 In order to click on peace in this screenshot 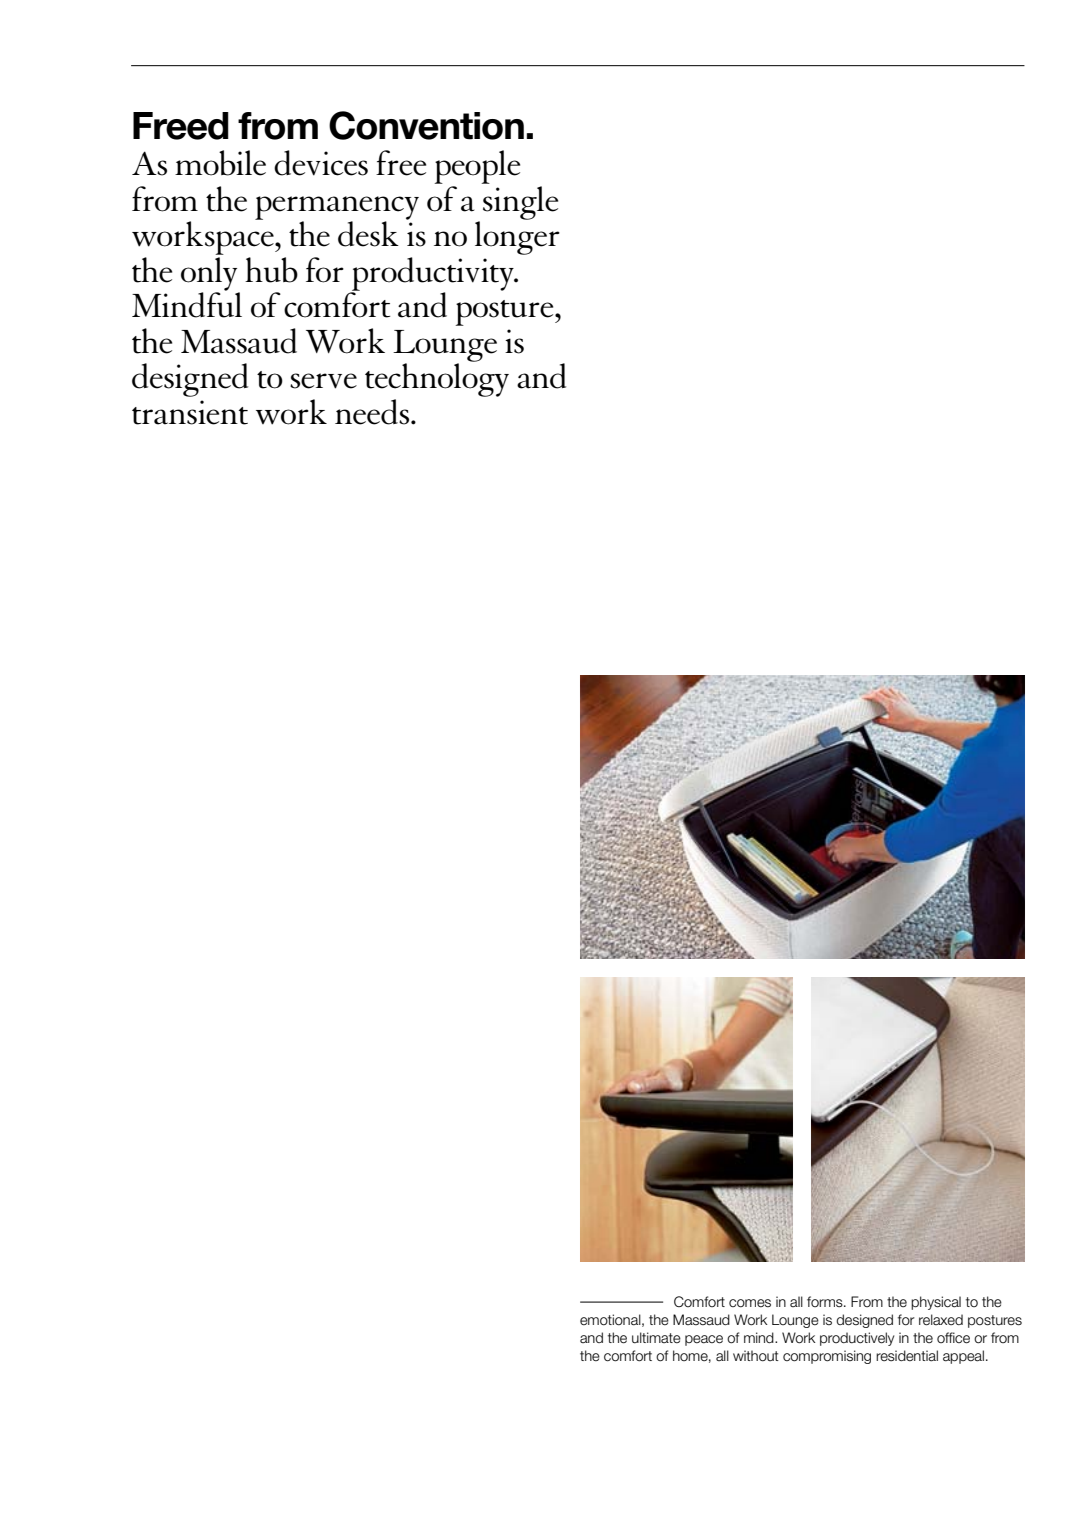, I will do `click(704, 1340)`.
